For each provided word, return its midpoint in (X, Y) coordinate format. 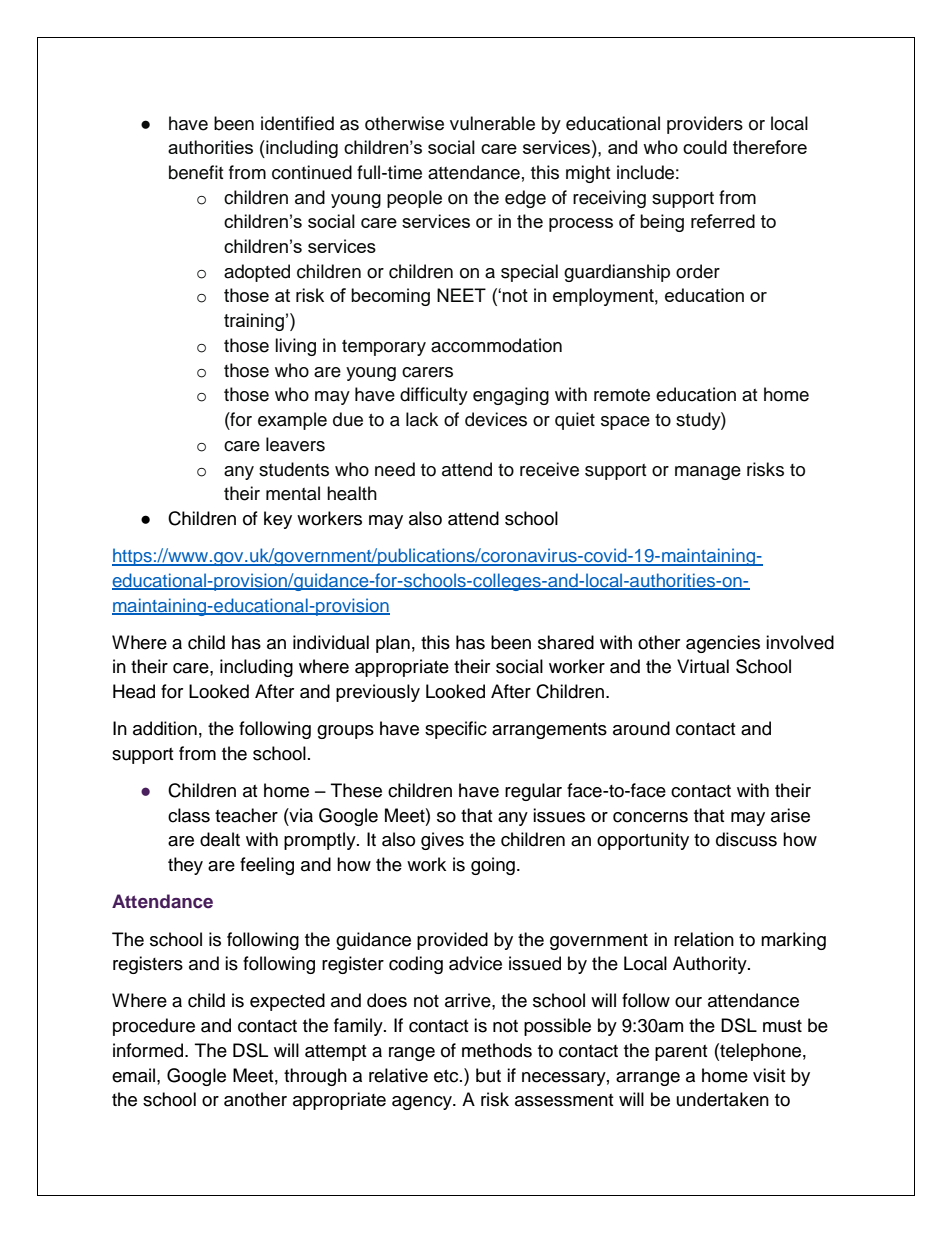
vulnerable (492, 123)
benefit (196, 172)
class (189, 815)
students (294, 469)
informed (149, 1050)
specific (456, 730)
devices (496, 419)
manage (708, 473)
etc (447, 1076)
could (705, 147)
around (641, 728)
